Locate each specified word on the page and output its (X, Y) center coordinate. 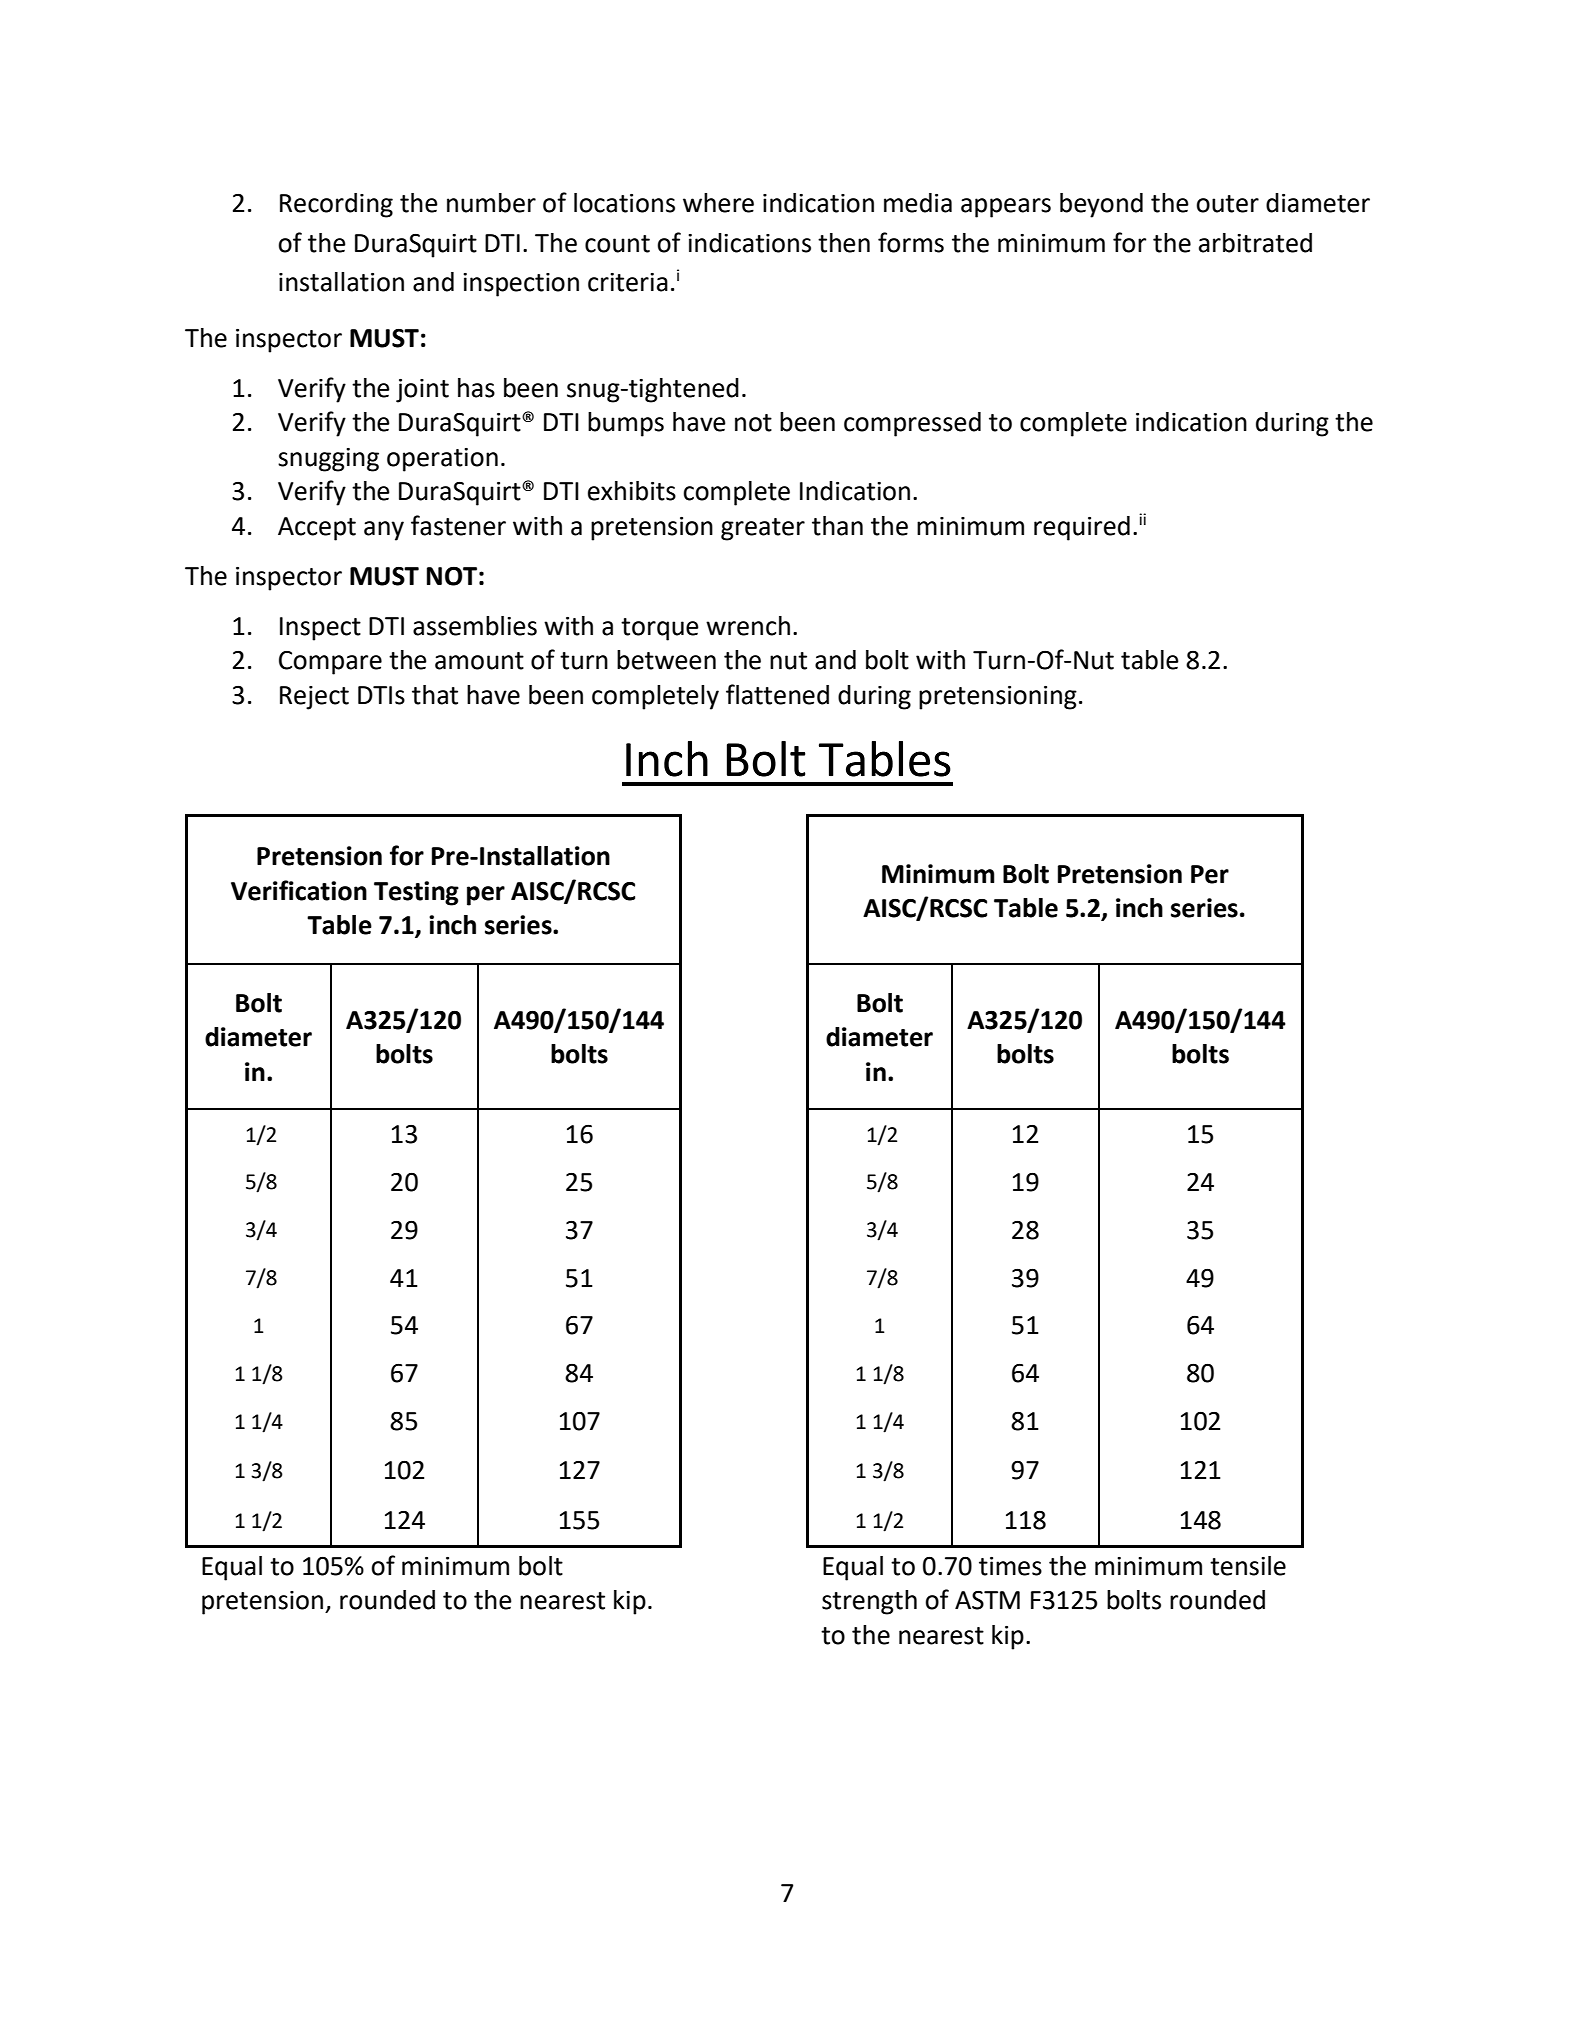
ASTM (987, 1600)
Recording (336, 205)
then (844, 243)
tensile (1248, 1566)
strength (869, 1602)
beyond (1101, 205)
